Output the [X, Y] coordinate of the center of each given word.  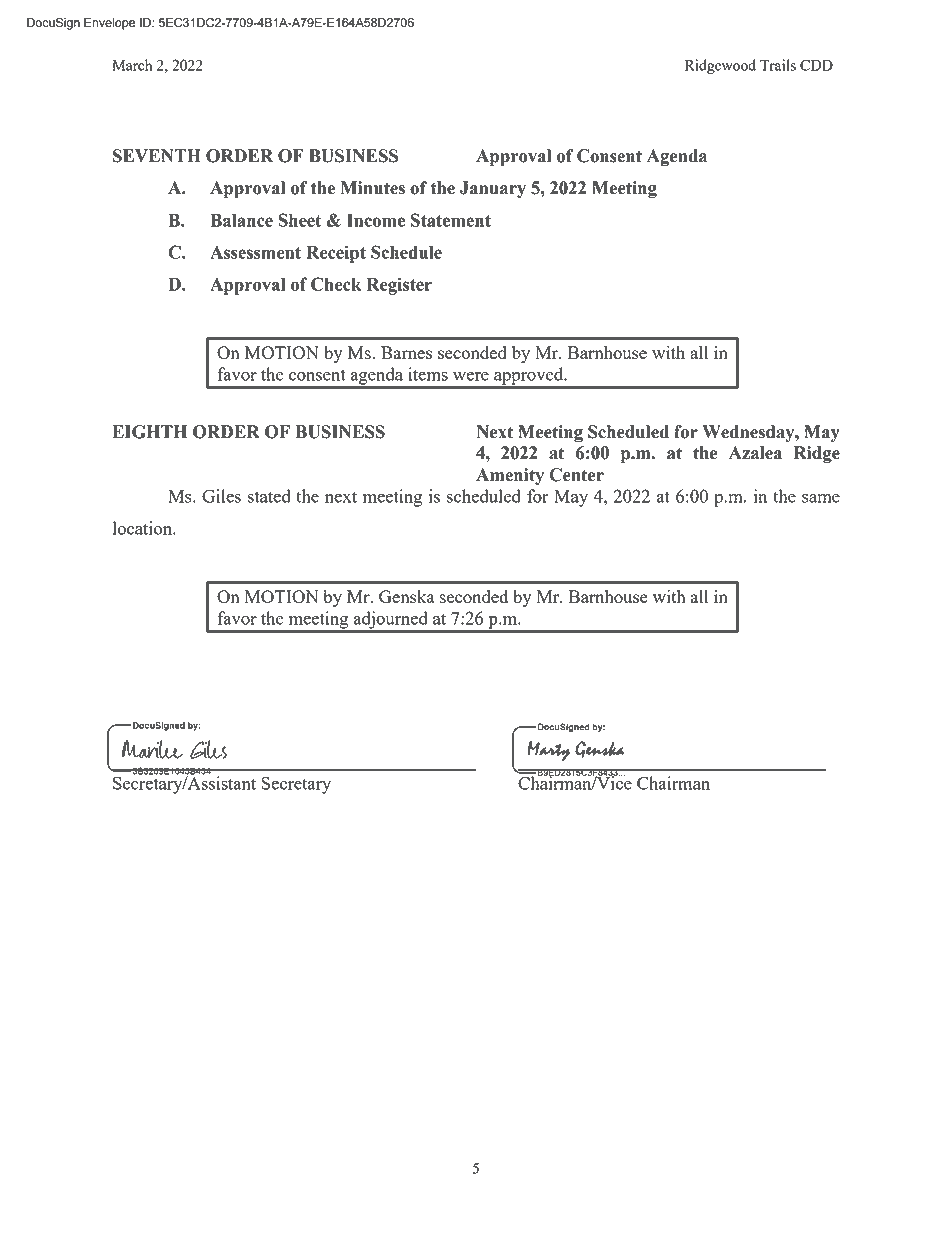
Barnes [406, 352]
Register [399, 286]
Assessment [255, 252]
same [821, 498]
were [471, 376]
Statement [451, 220]
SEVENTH [157, 156]
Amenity [510, 476]
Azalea [755, 453]
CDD [816, 65]
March [132, 65]
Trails [778, 65]
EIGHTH [150, 432]
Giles [221, 496]
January [493, 189]
